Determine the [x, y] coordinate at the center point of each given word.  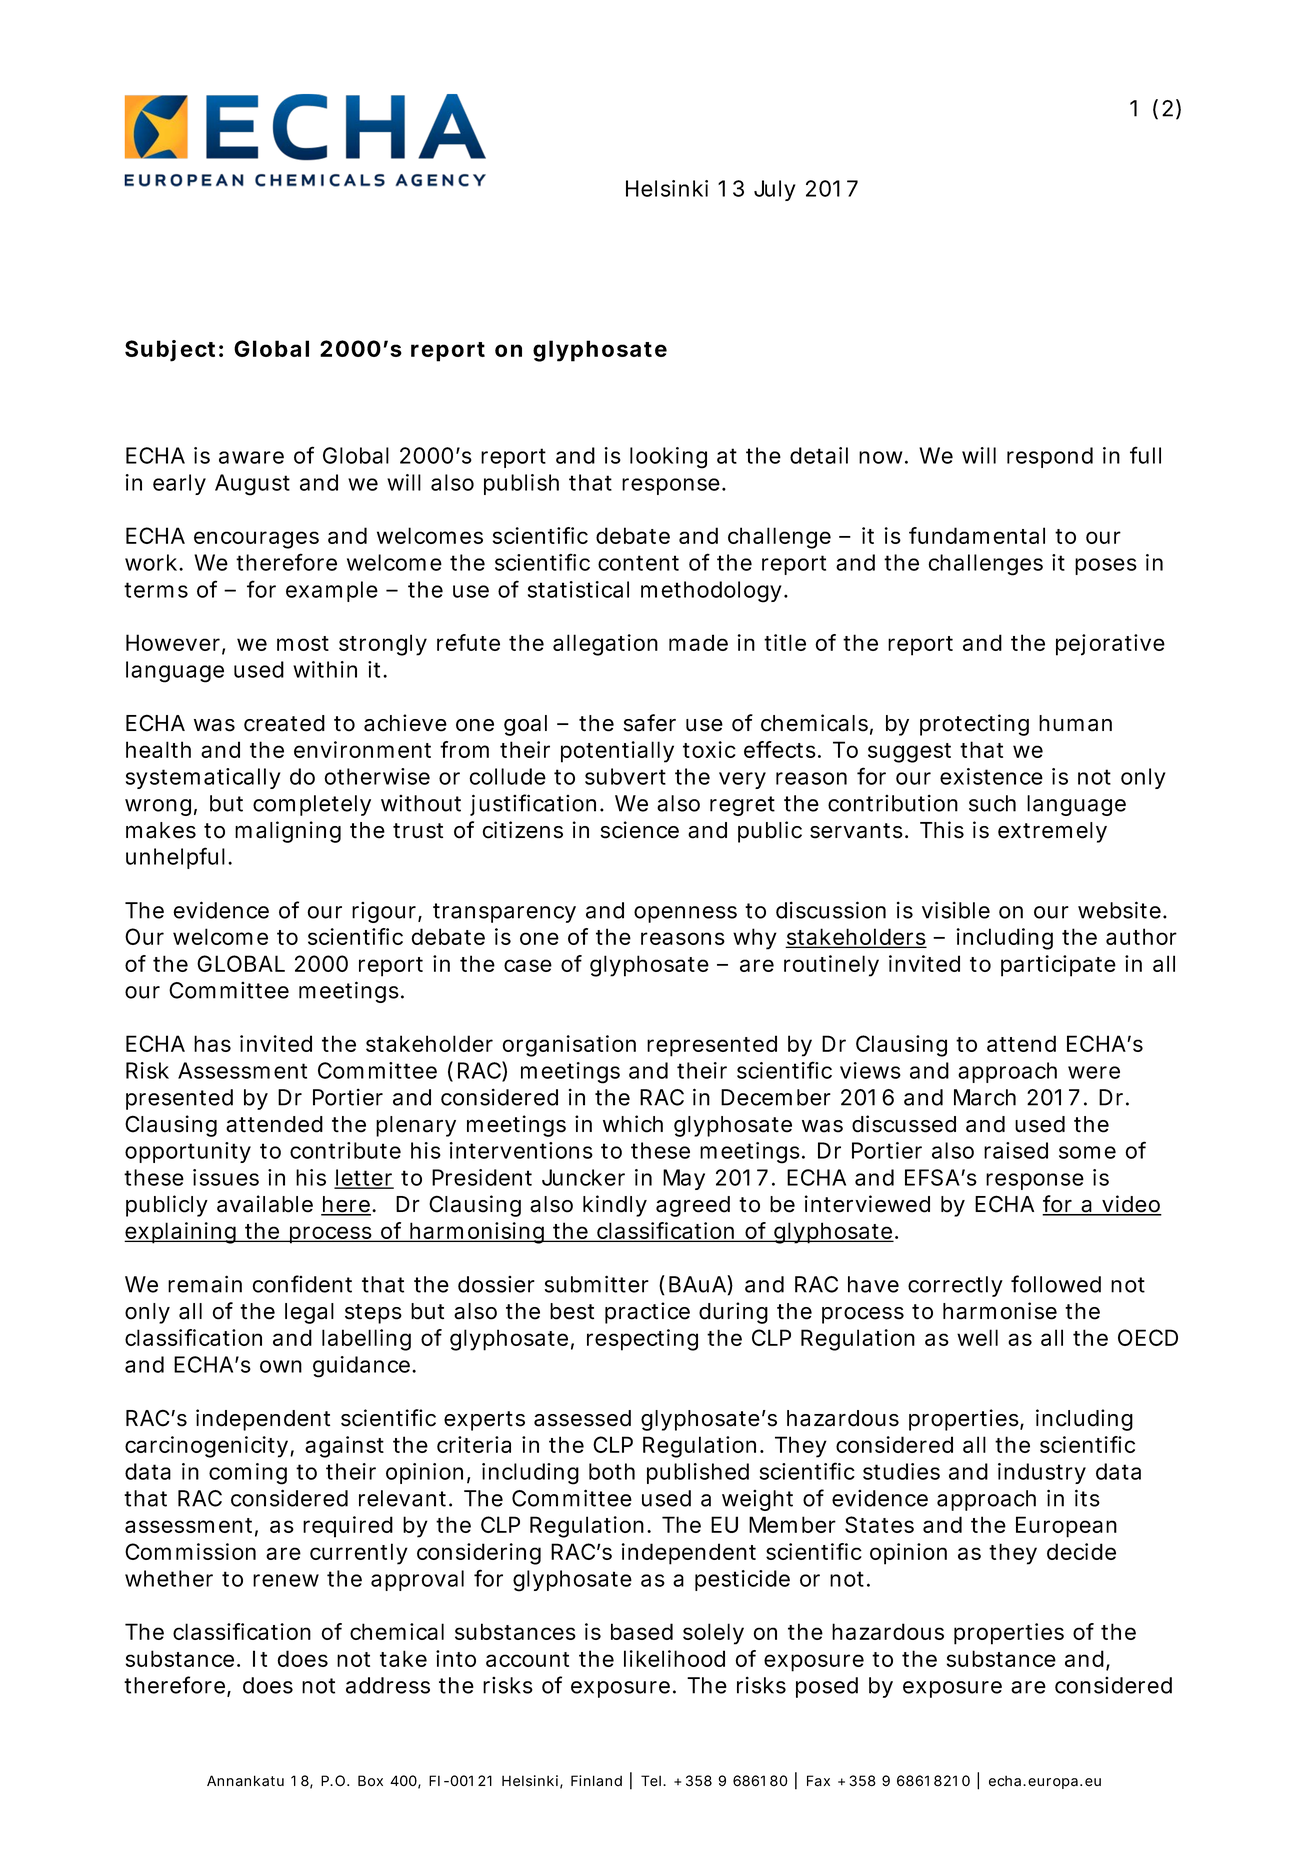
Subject [170, 351]
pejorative [1110, 645]
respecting [642, 1340]
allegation [605, 645]
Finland [596, 1781]
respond [1050, 457]
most [303, 643]
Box [370, 1781]
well [977, 1337]
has [212, 1043]
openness [685, 914]
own [281, 1366]
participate [1058, 966]
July [775, 190]
